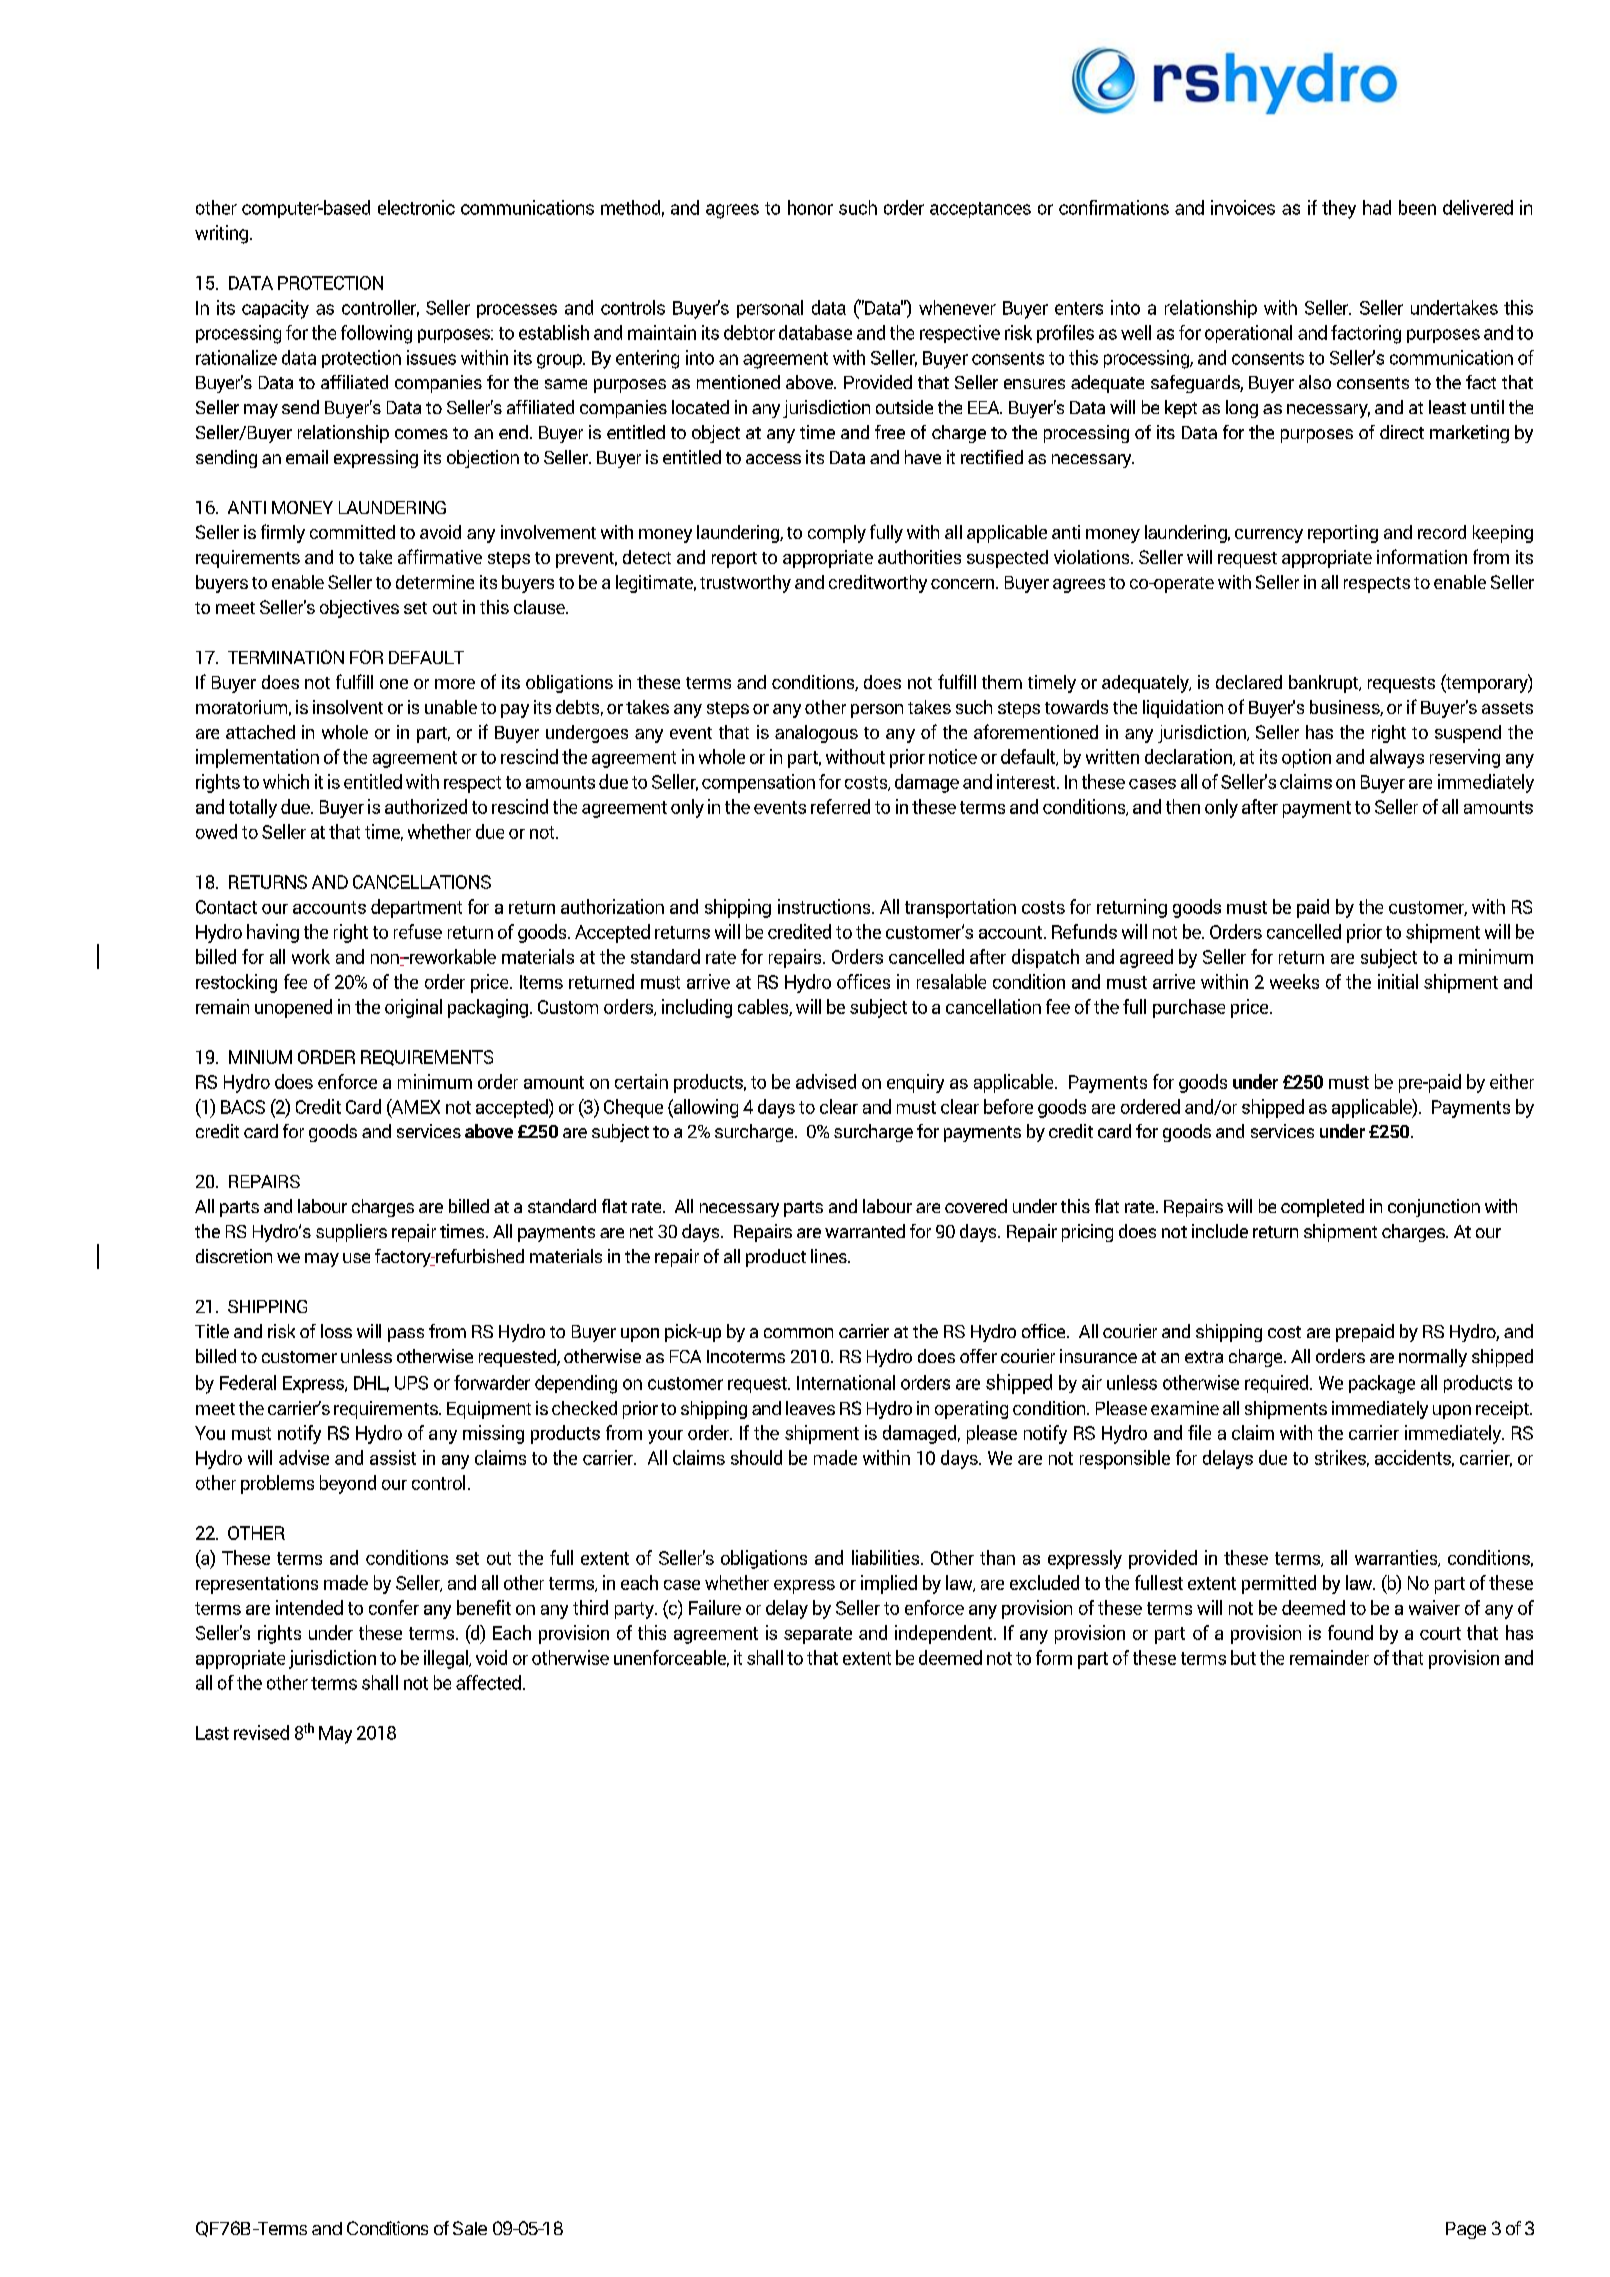  What do you see at coordinates (1350, 1632) in the document?
I see `found` at bounding box center [1350, 1632].
